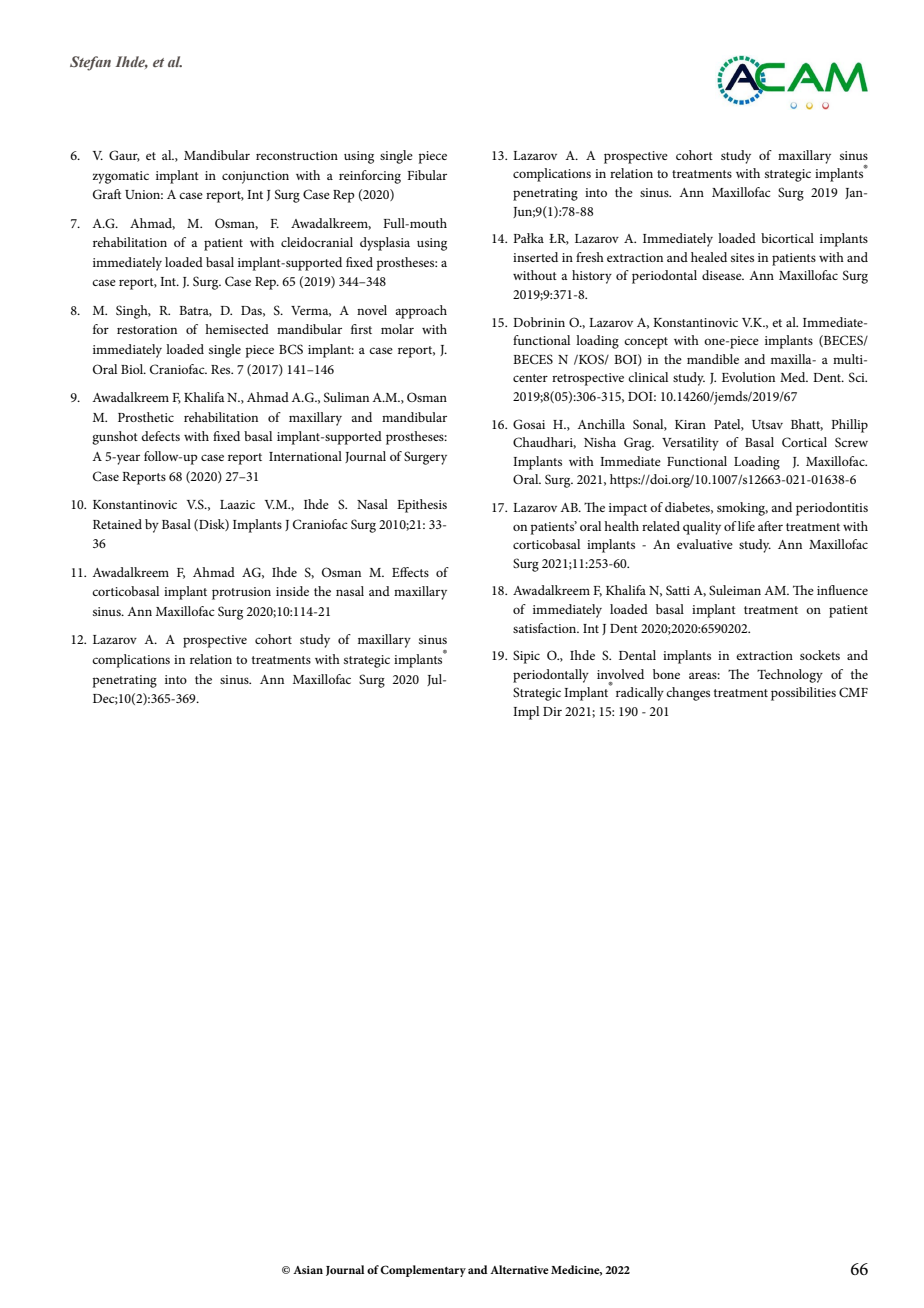 The height and width of the screenshot is (1308, 924). Describe the element at coordinates (90, 63) in the screenshot. I see `Stefan` at that location.
